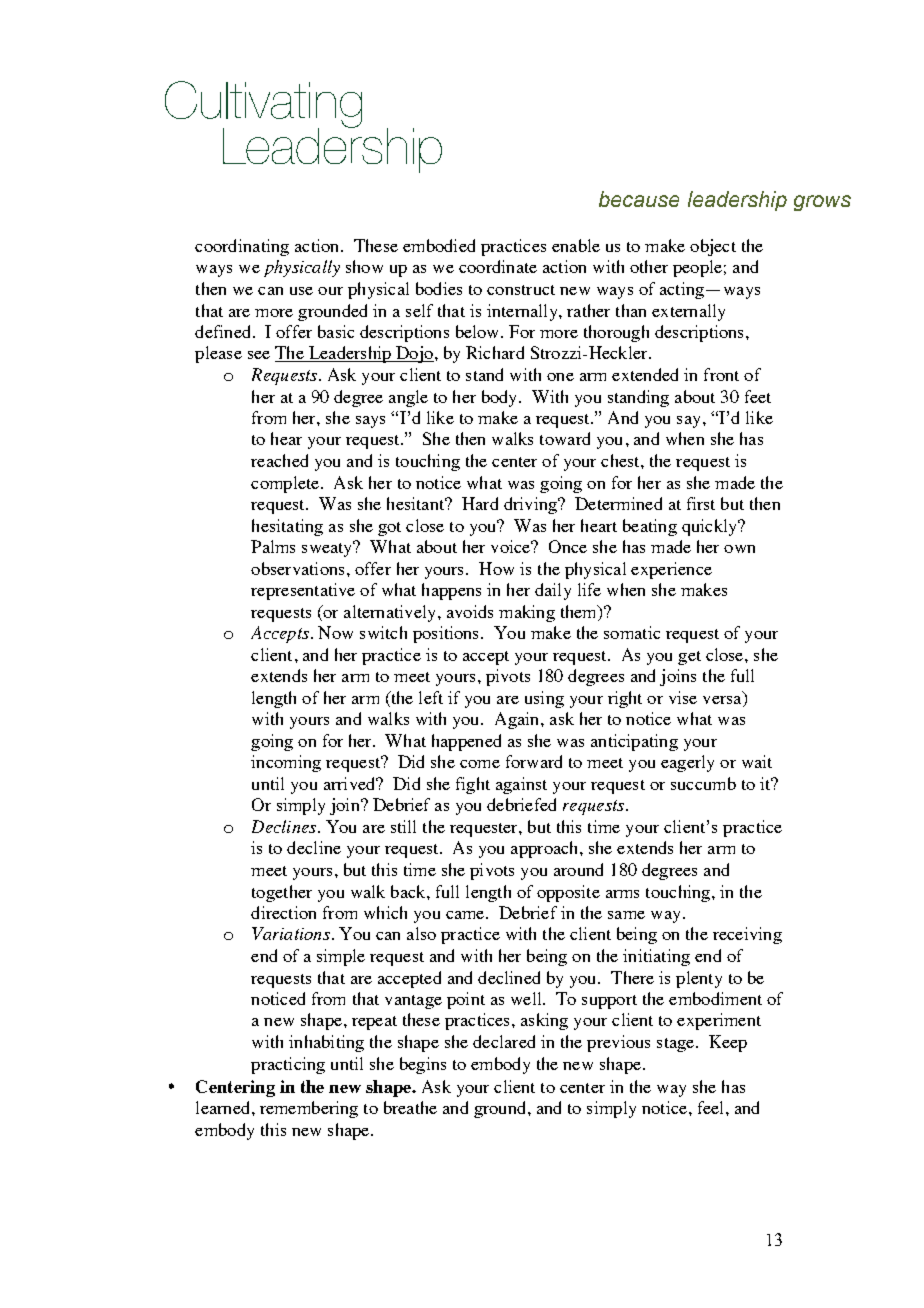  What do you see at coordinates (498, 266) in the document?
I see `coordinate` at bounding box center [498, 266].
